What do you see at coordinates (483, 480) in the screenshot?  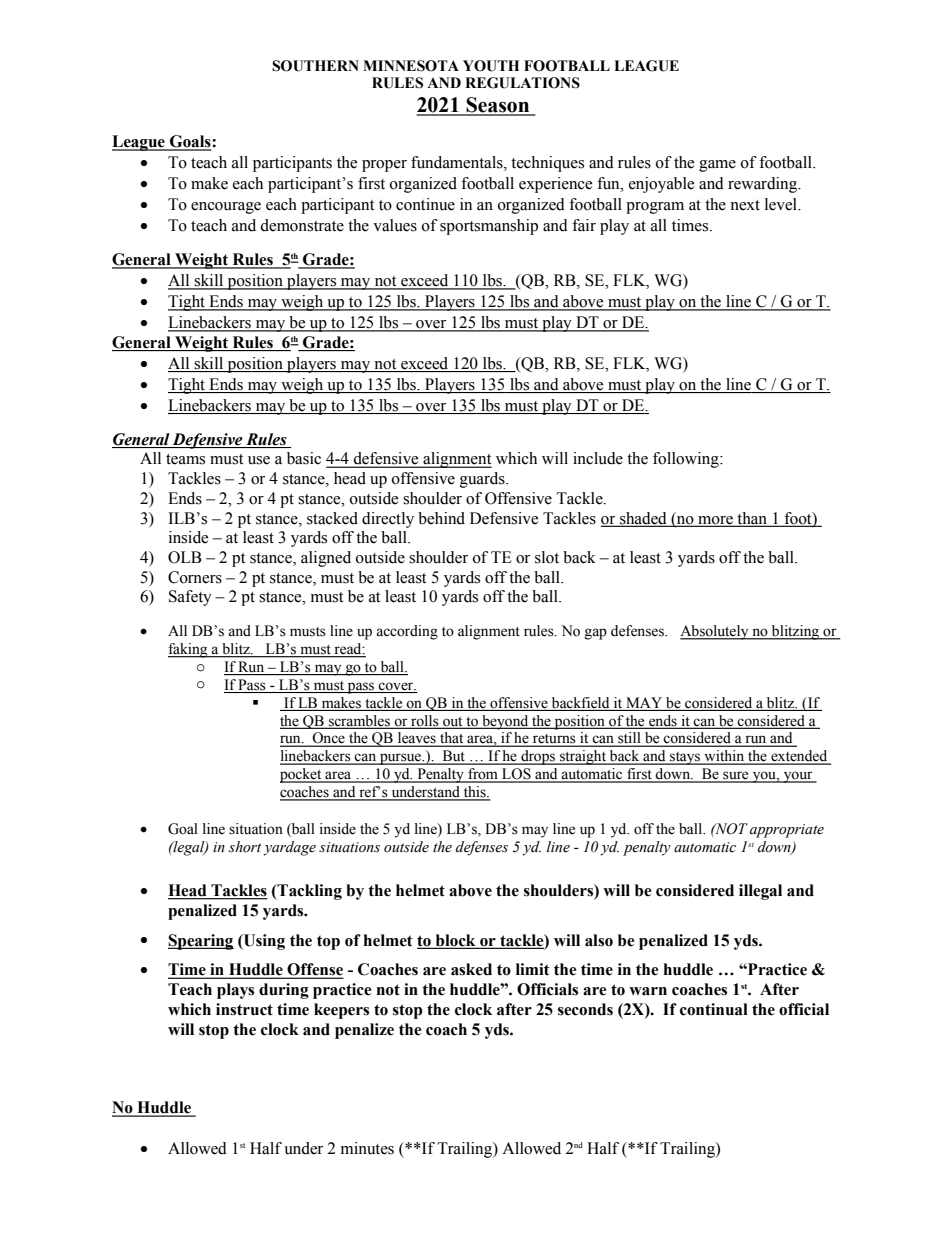 I see `guards` at bounding box center [483, 480].
